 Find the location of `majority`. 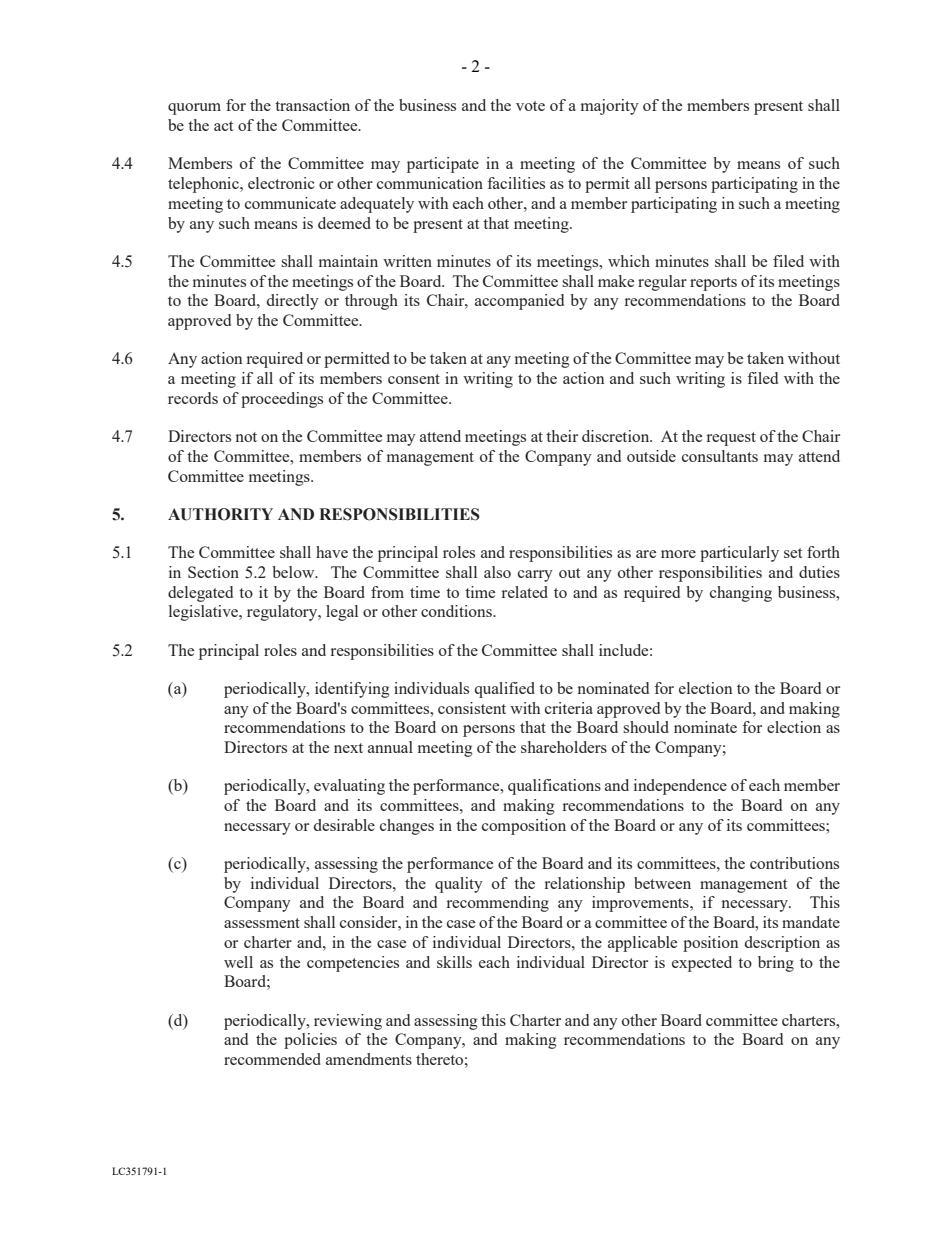

majority is located at coordinates (610, 107).
